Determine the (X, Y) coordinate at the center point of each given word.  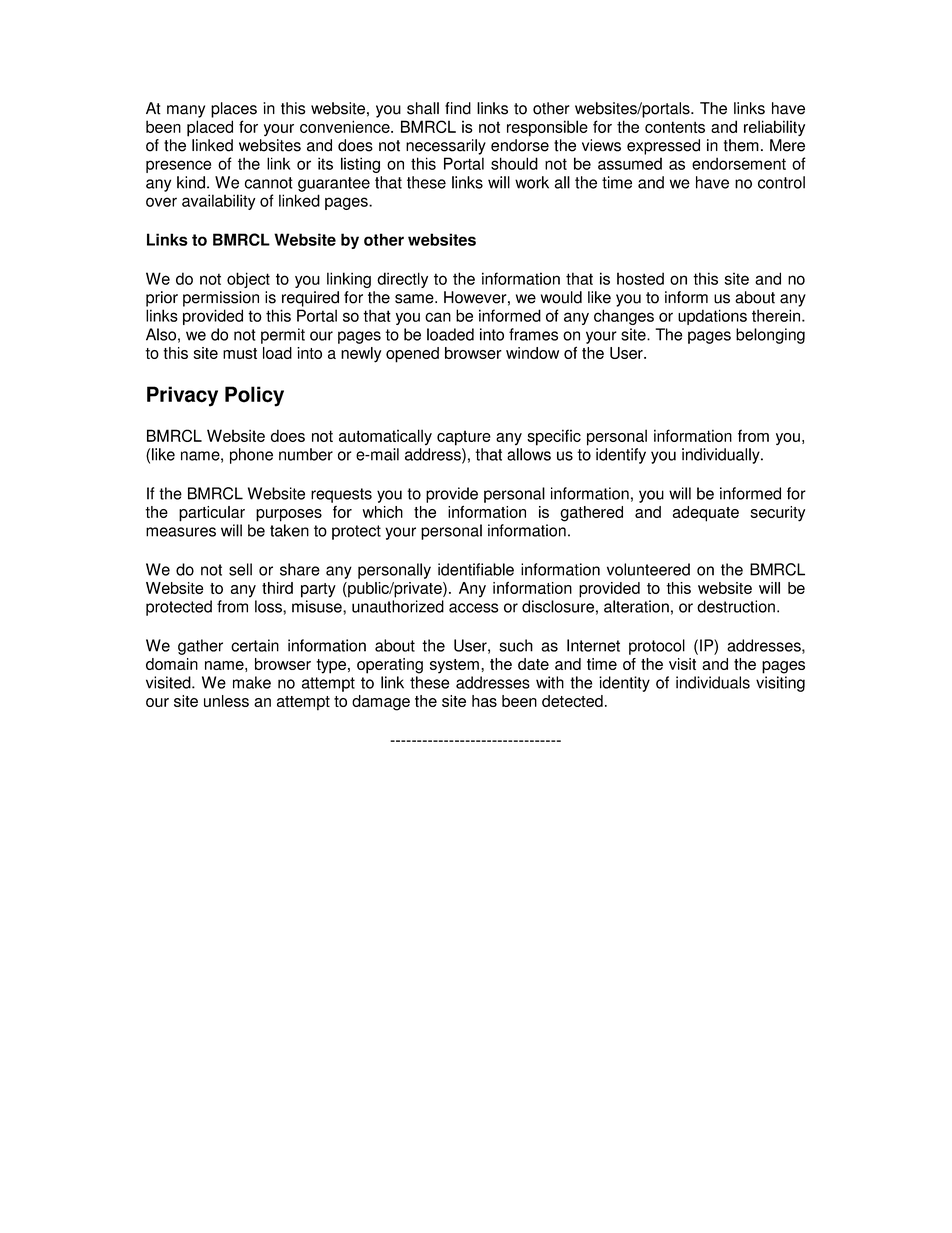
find (458, 108)
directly (402, 280)
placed (210, 128)
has (484, 701)
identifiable (476, 569)
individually (722, 456)
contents (675, 127)
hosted (640, 278)
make (252, 682)
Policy (254, 396)
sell (240, 569)
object (248, 280)
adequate (706, 514)
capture (464, 438)
